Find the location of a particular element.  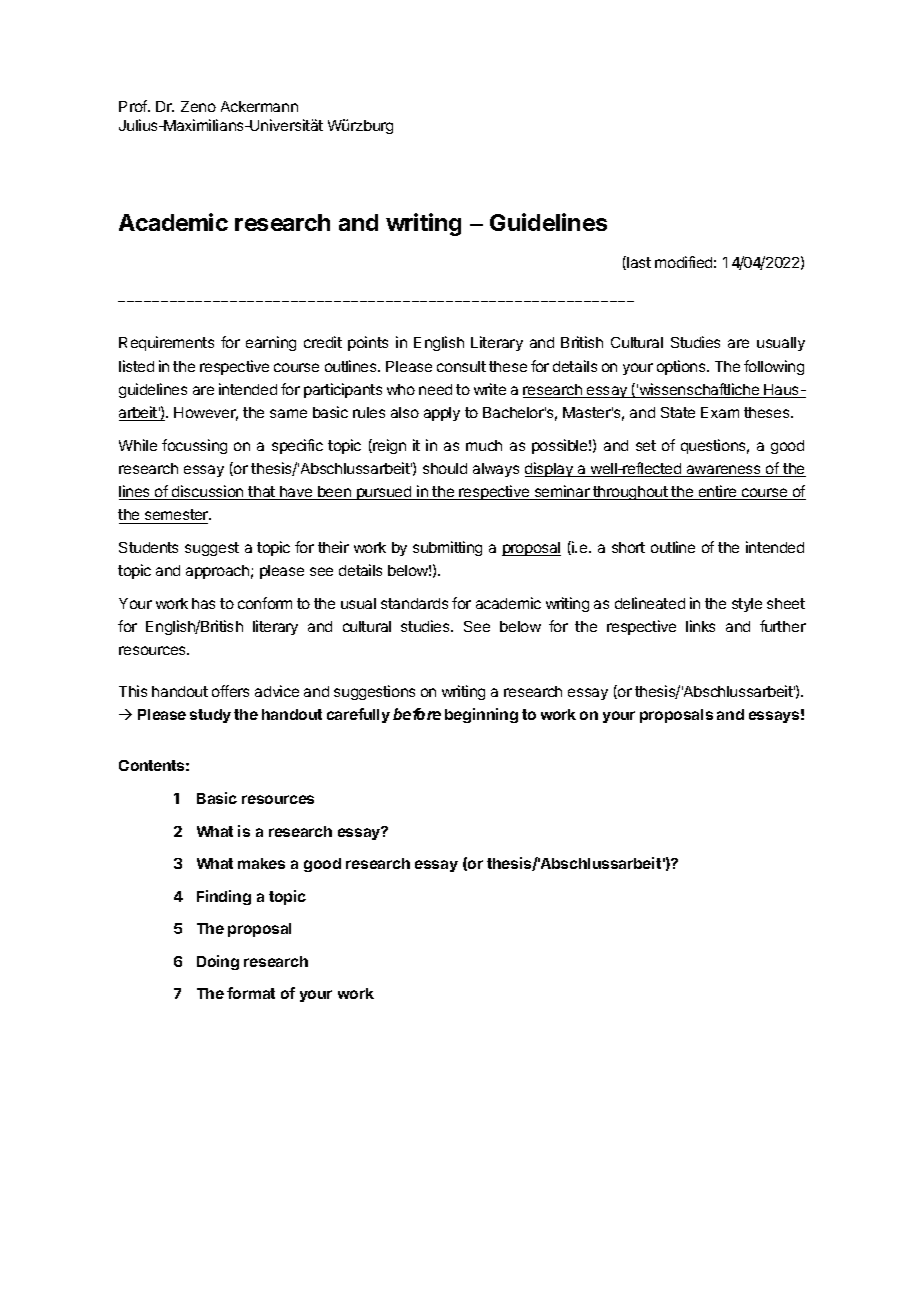

Zeno is located at coordinates (198, 106).
